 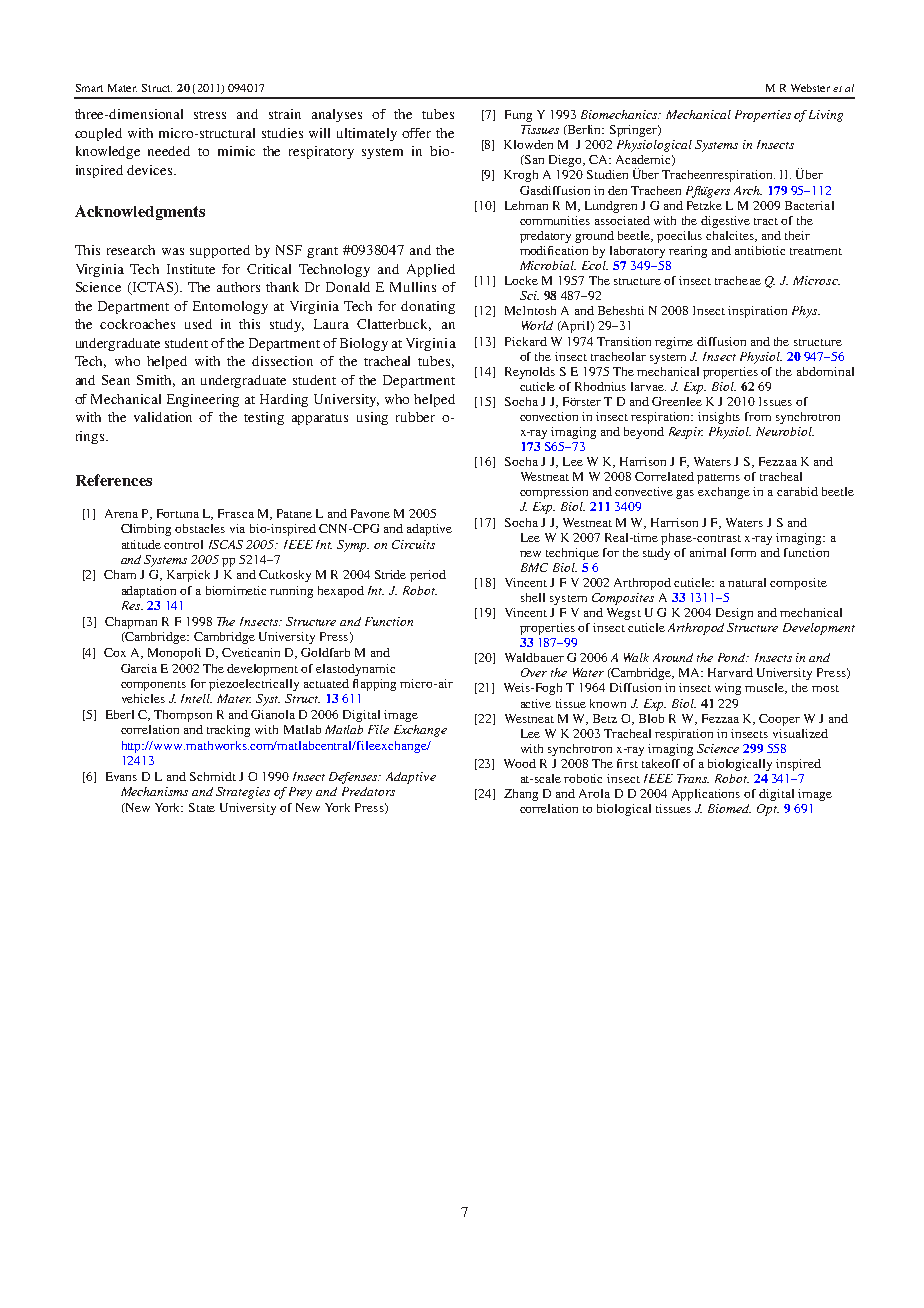 What do you see at coordinates (810, 88) in the screenshot?
I see `Webster` at bounding box center [810, 88].
